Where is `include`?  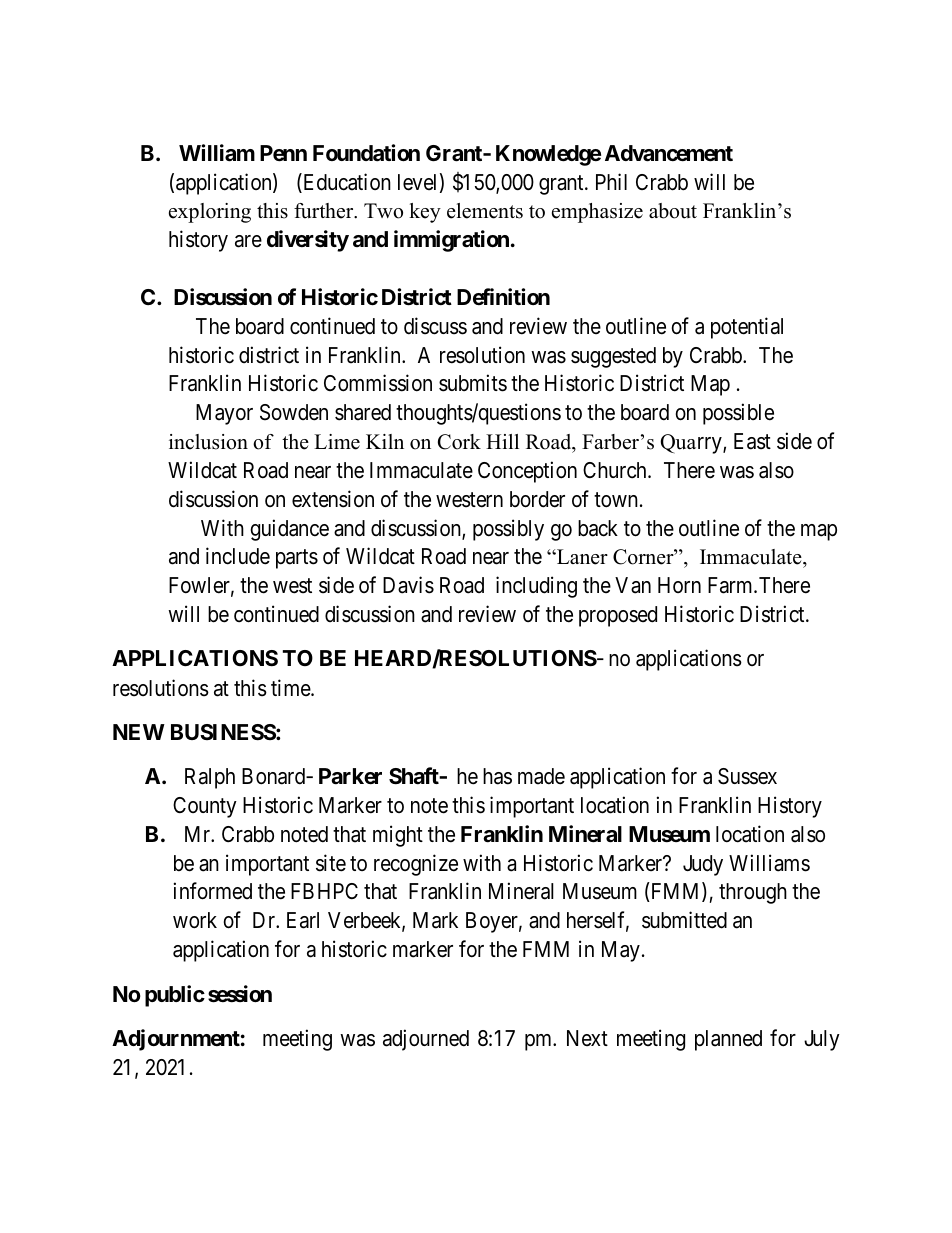
include is located at coordinates (238, 556).
